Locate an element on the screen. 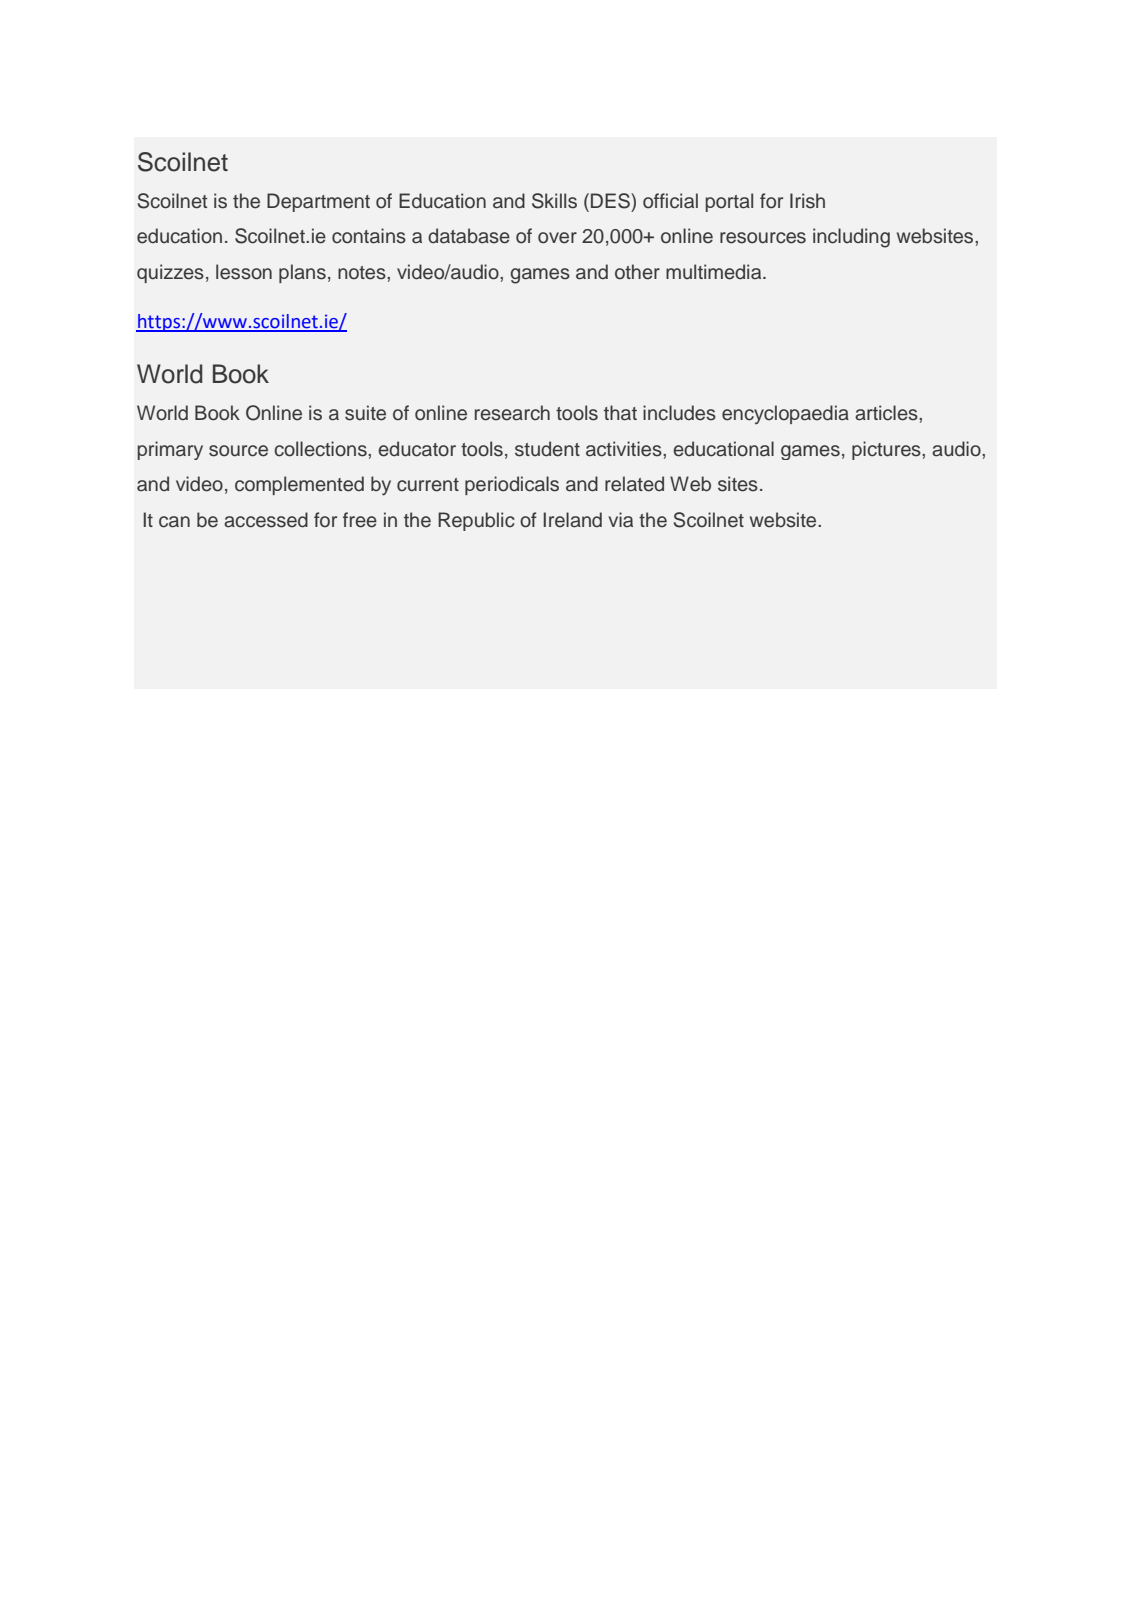 The image size is (1130, 1598). Ireland is located at coordinates (572, 520).
